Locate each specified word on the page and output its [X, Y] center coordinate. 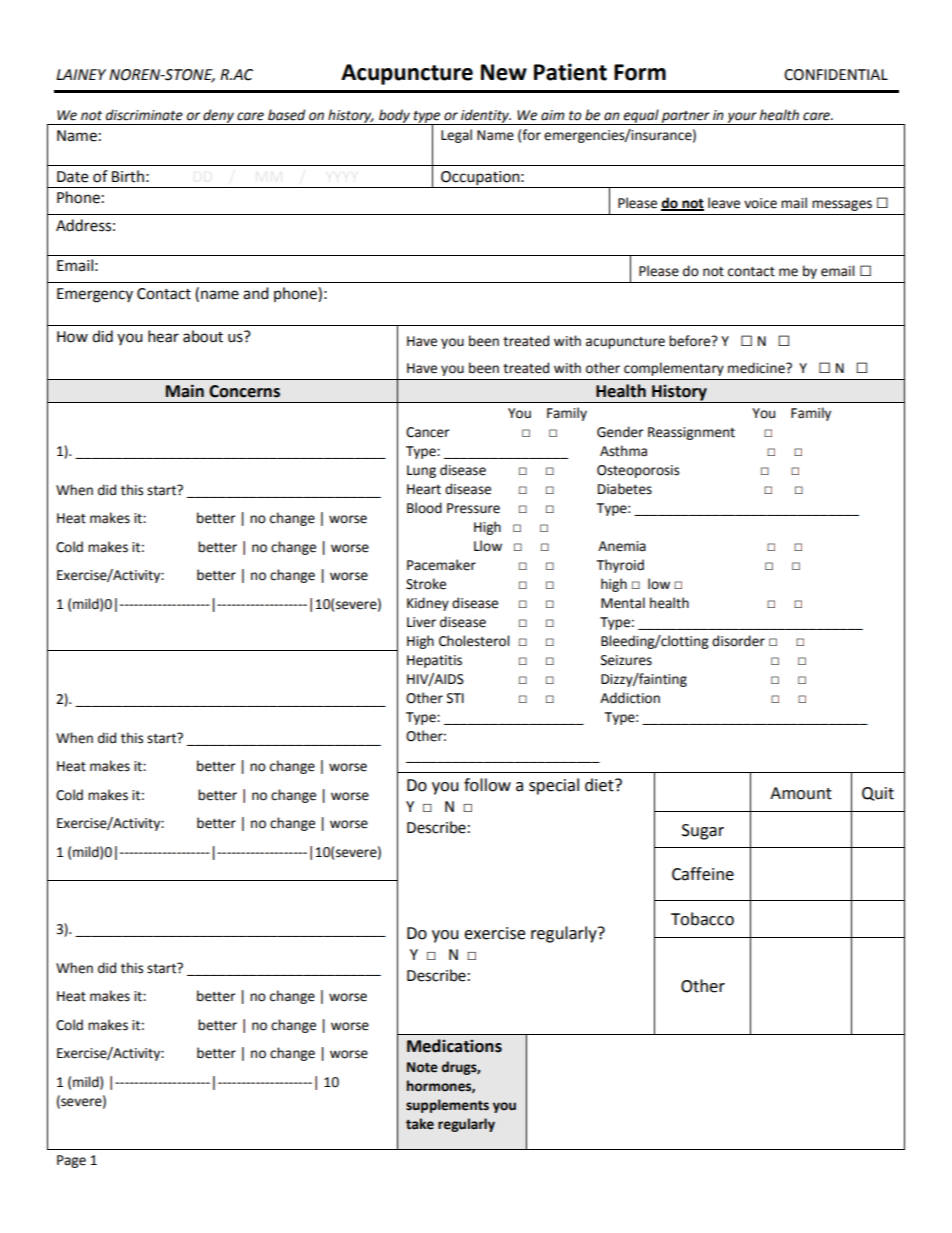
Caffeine [703, 874]
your [742, 118]
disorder [738, 641]
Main [185, 391]
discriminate [144, 115]
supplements [447, 1106]
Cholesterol [474, 641]
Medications [454, 1046]
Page [71, 1161]
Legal [456, 136]
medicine [757, 368]
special [554, 786]
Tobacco [702, 919]
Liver [421, 622]
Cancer [428, 432]
